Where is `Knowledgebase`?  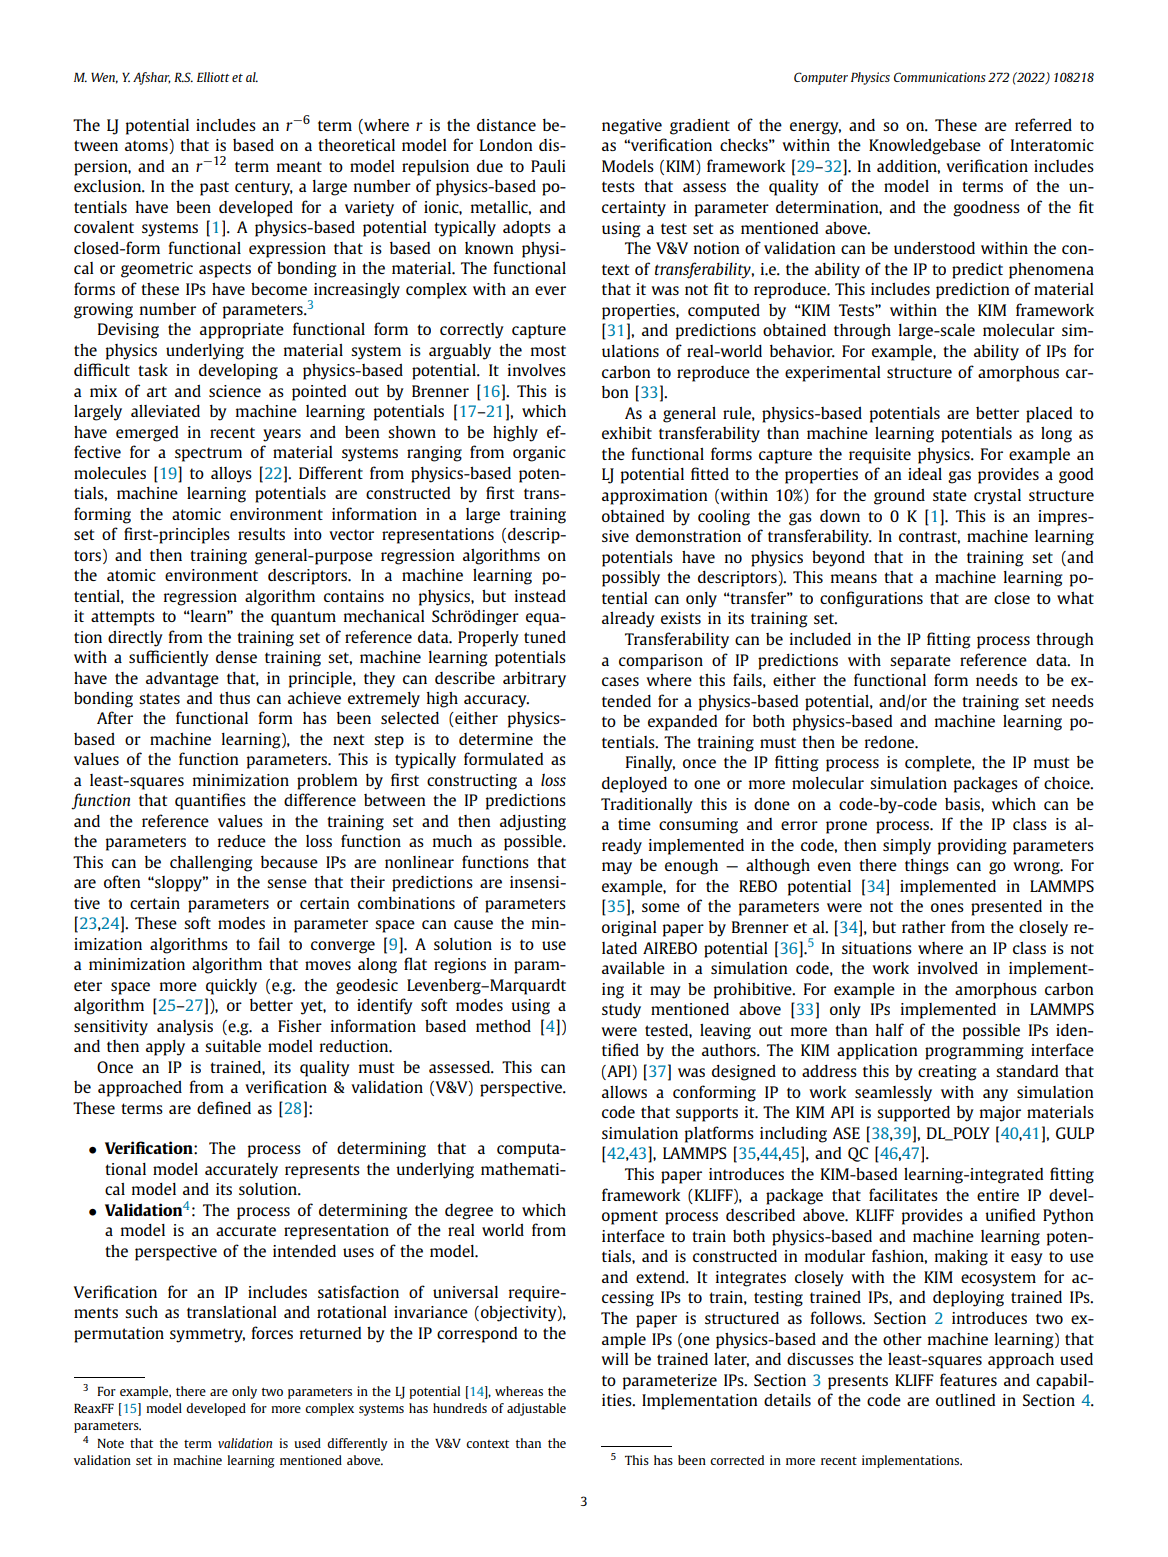 Knowledgebase is located at coordinates (925, 147).
